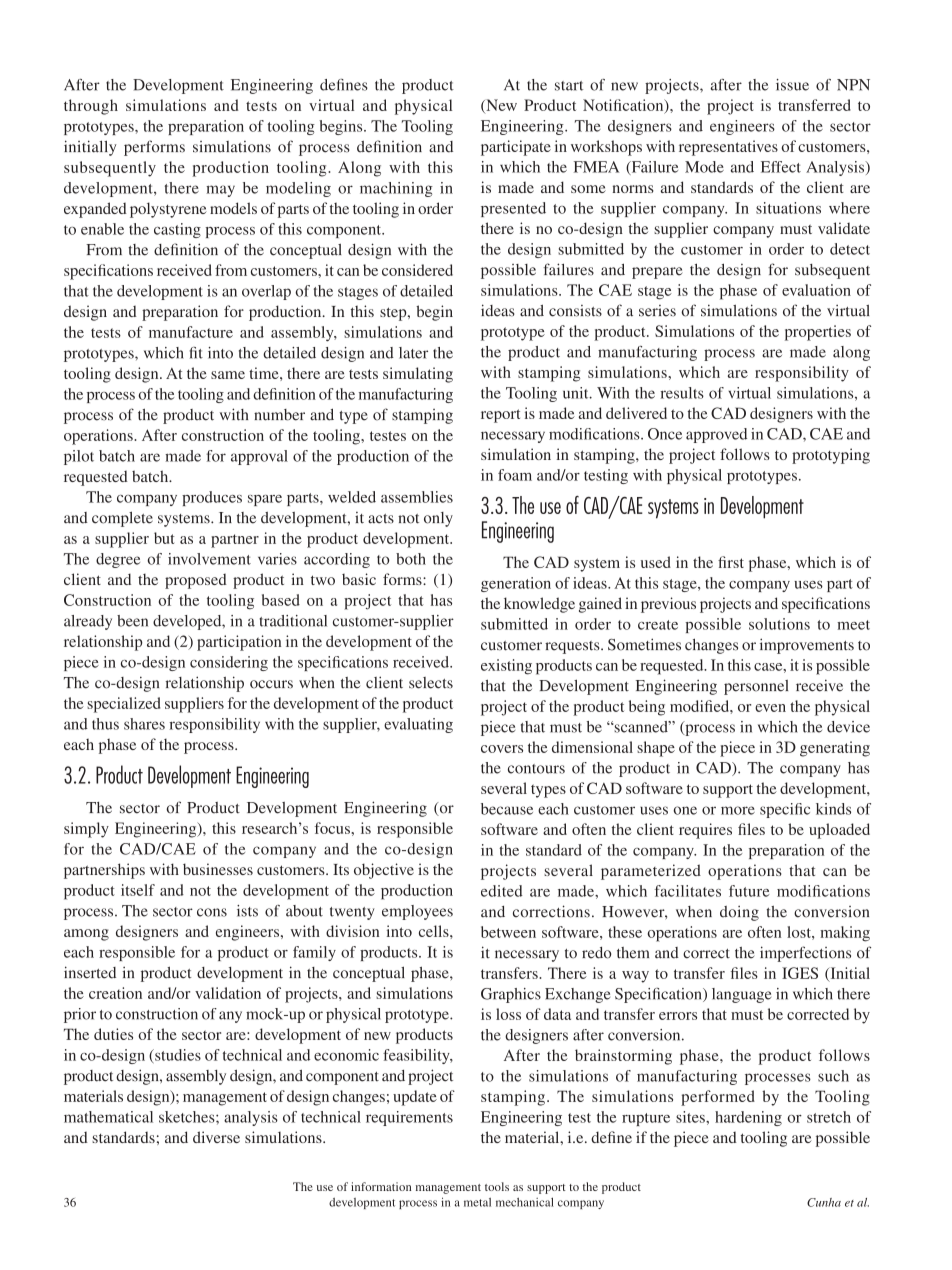  I want to click on start, so click(569, 86).
